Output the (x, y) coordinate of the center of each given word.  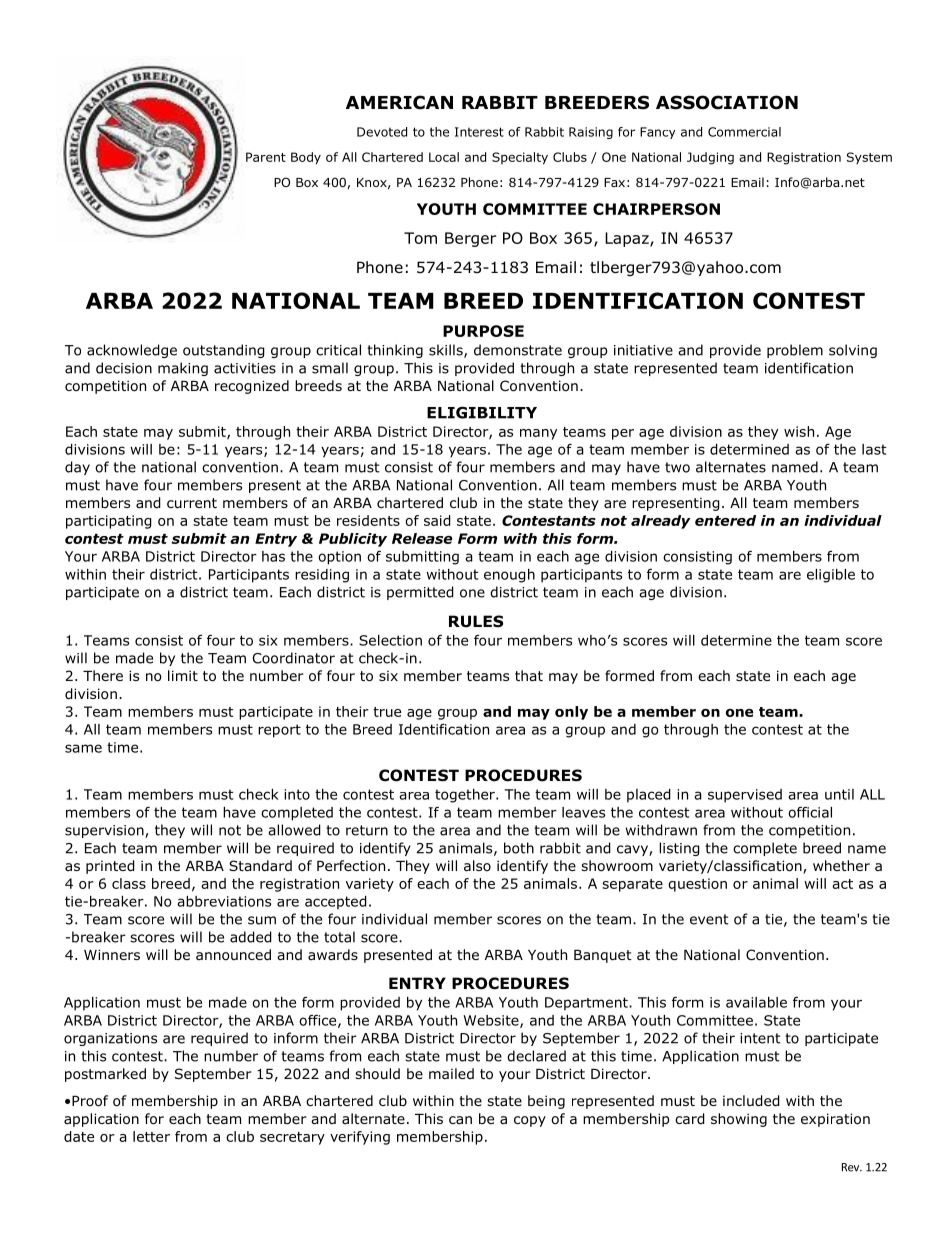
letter (151, 1136)
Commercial (744, 132)
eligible (831, 576)
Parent (266, 157)
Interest (479, 132)
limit (183, 675)
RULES (476, 621)
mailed (451, 1073)
